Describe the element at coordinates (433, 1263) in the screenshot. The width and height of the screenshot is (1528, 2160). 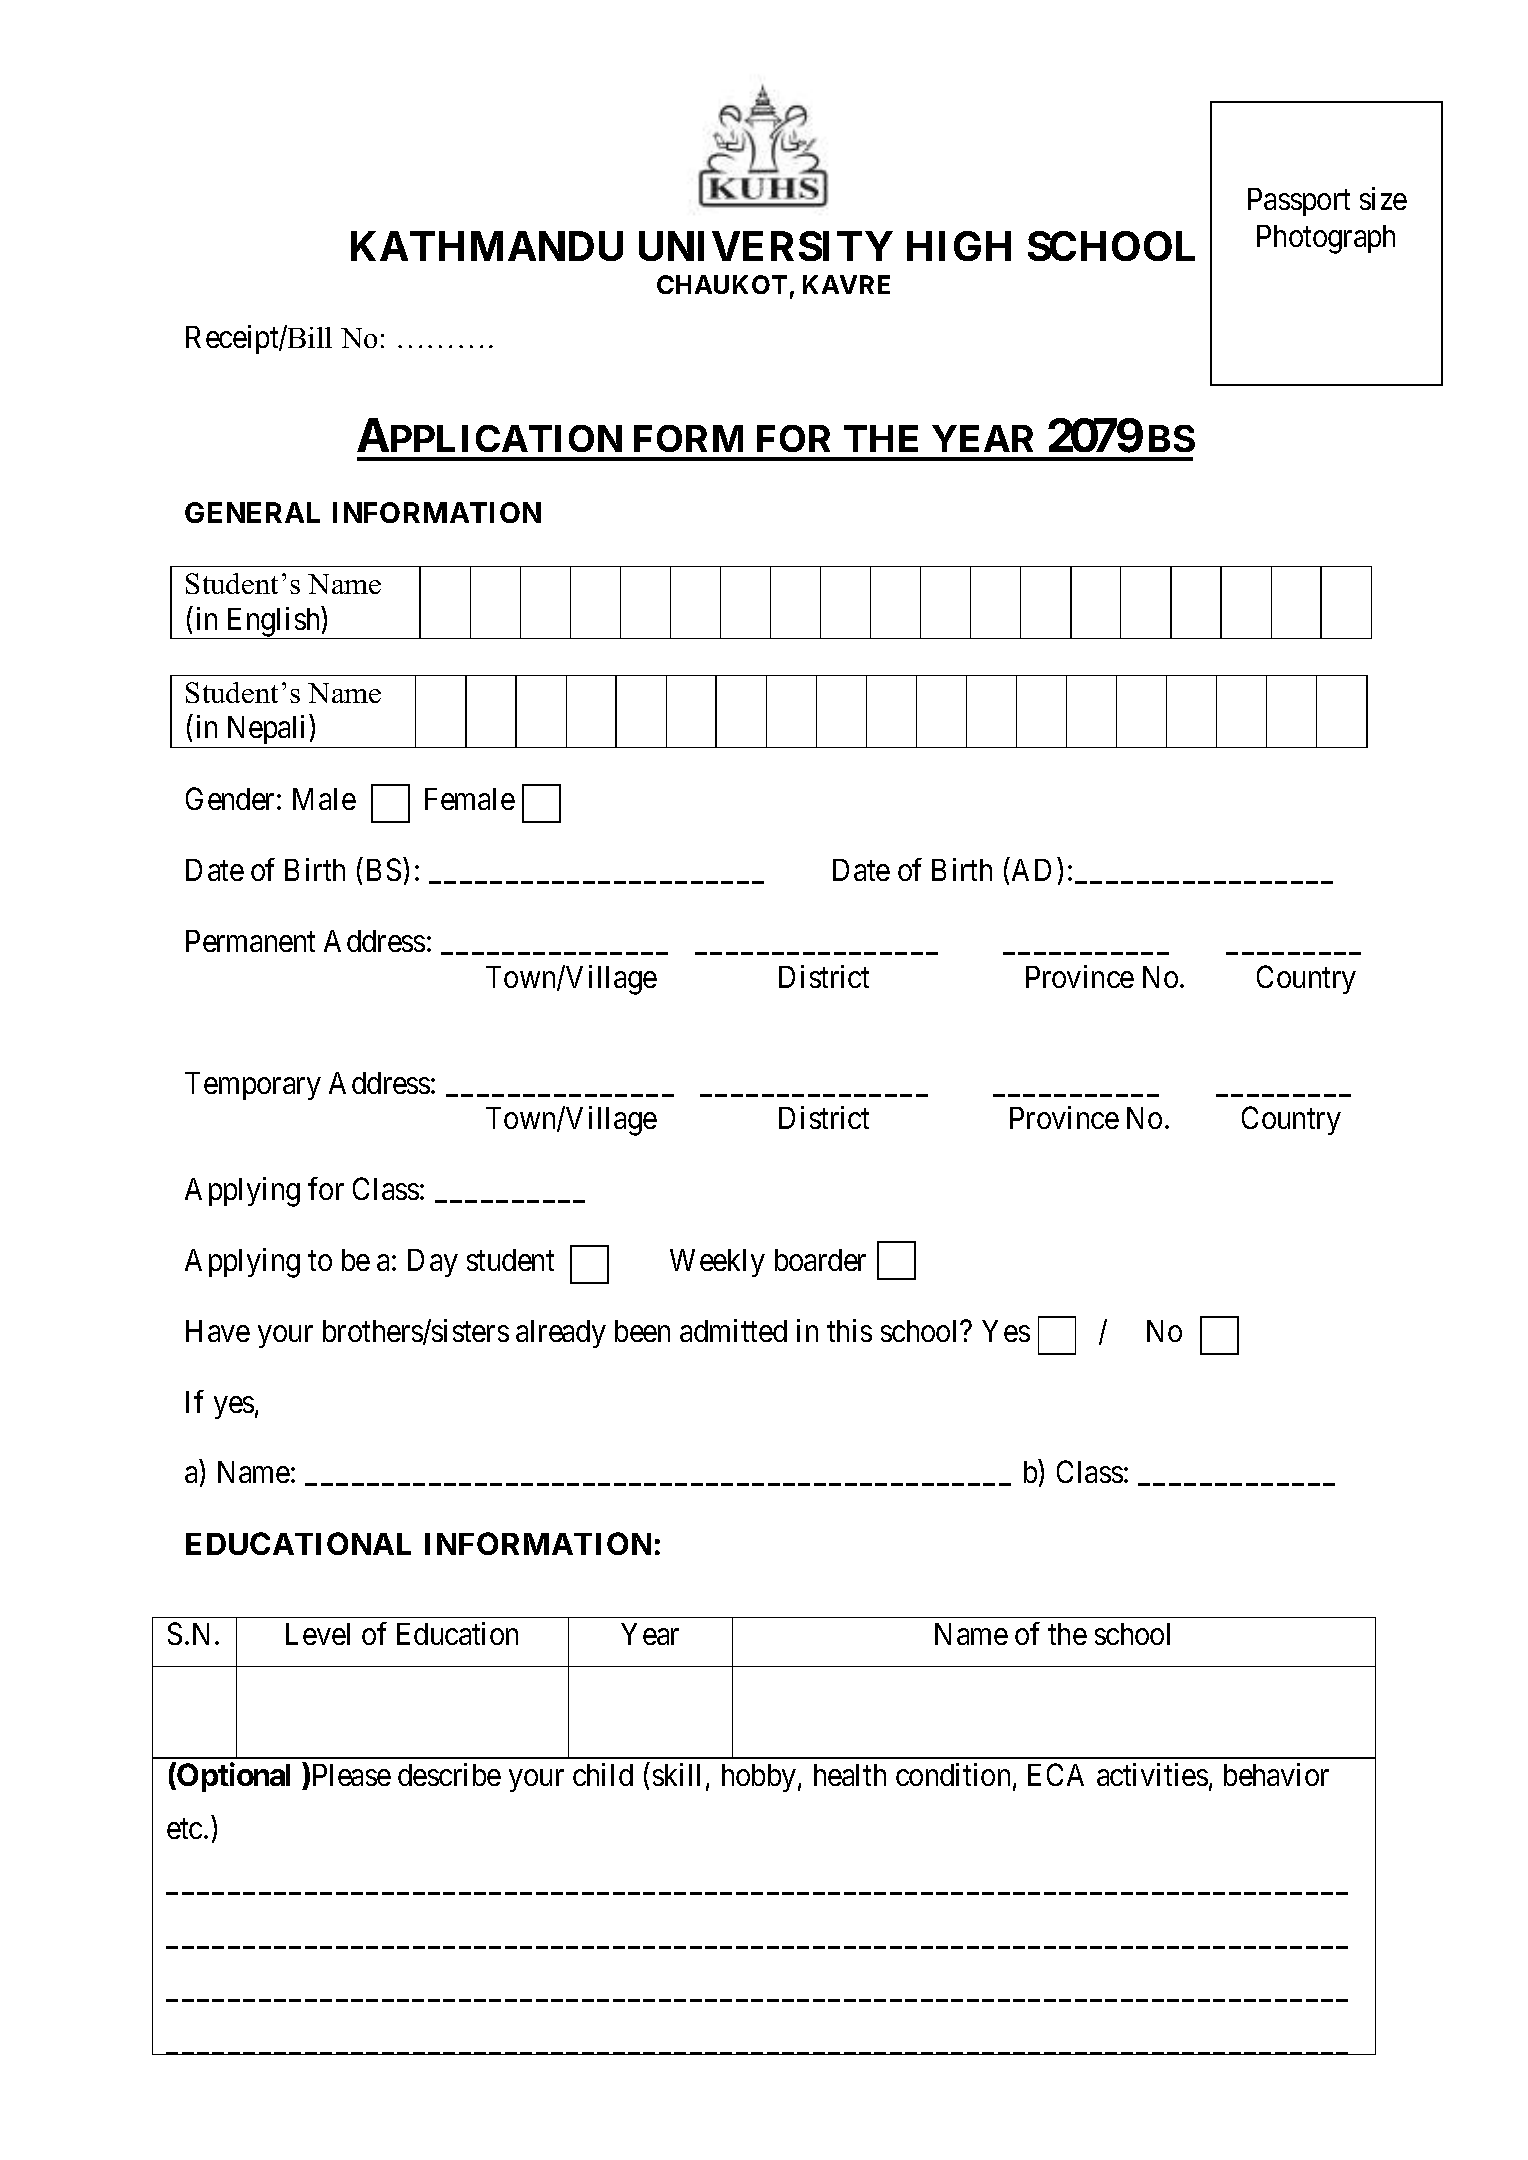
I see `Day` at that location.
